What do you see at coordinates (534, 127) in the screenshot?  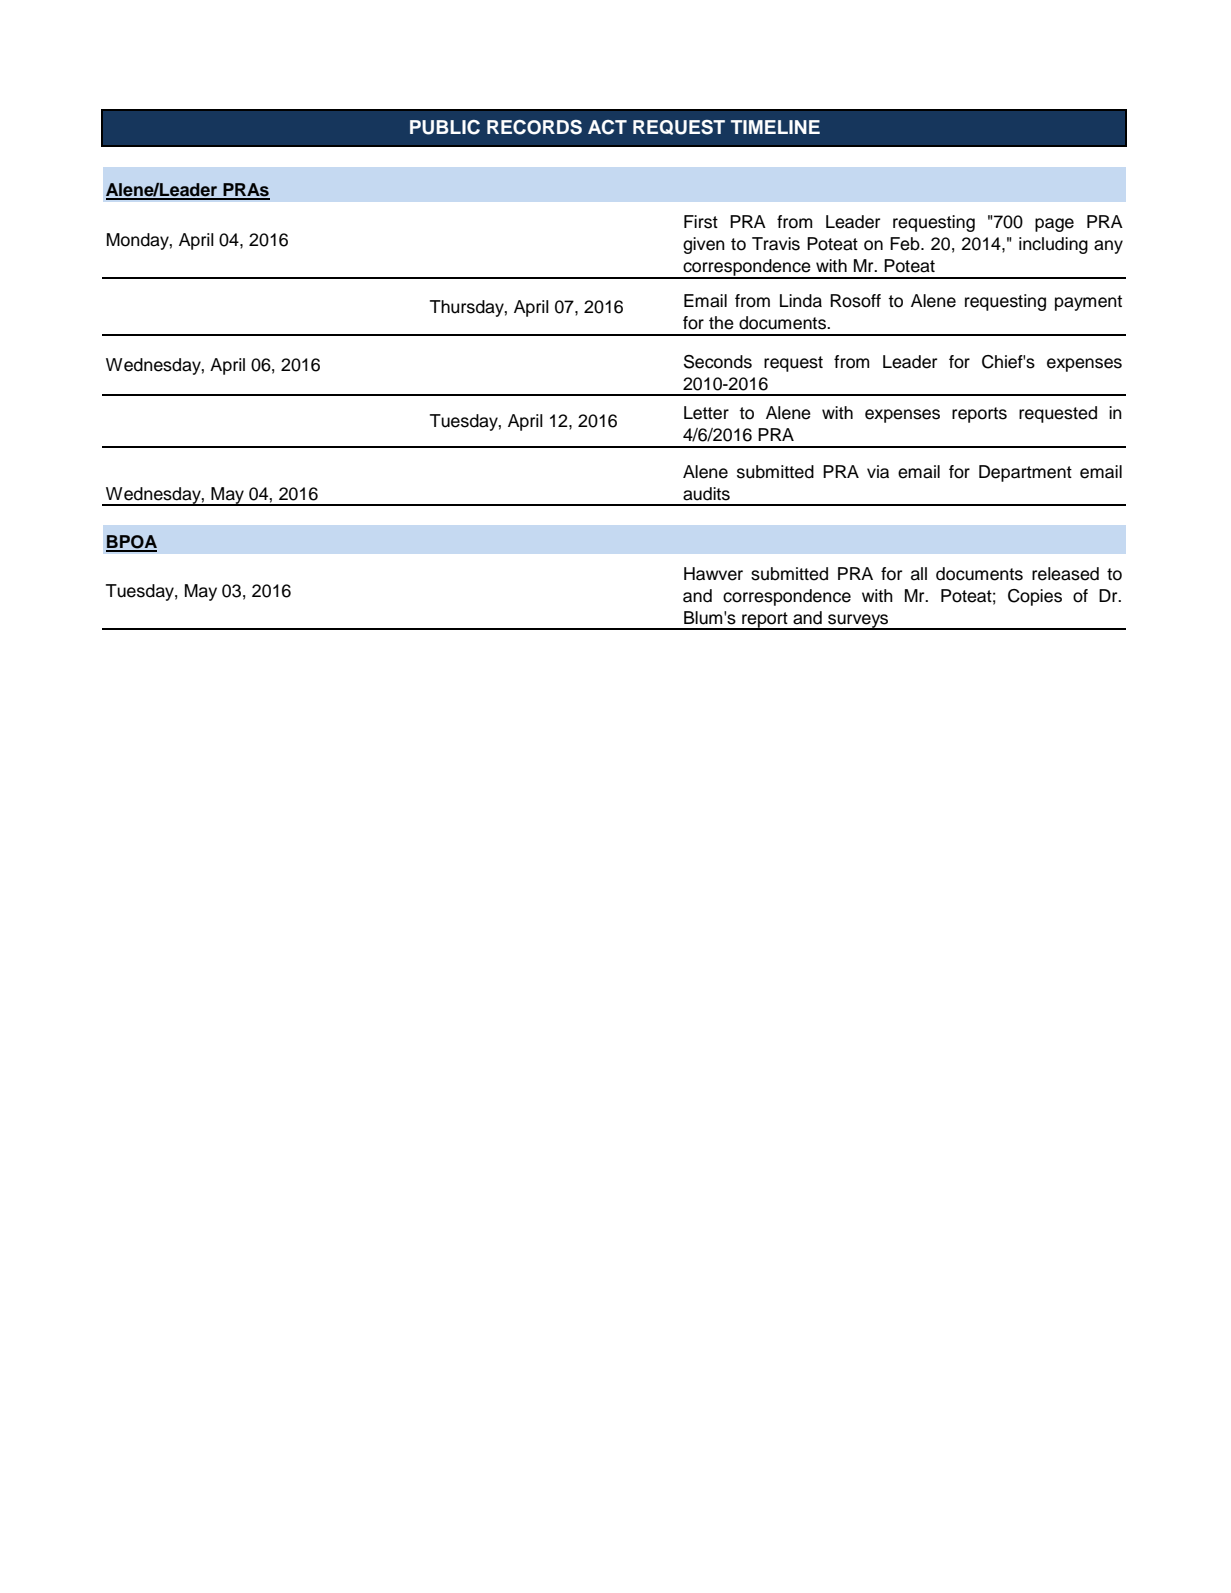 I see `RECORDS` at bounding box center [534, 127].
